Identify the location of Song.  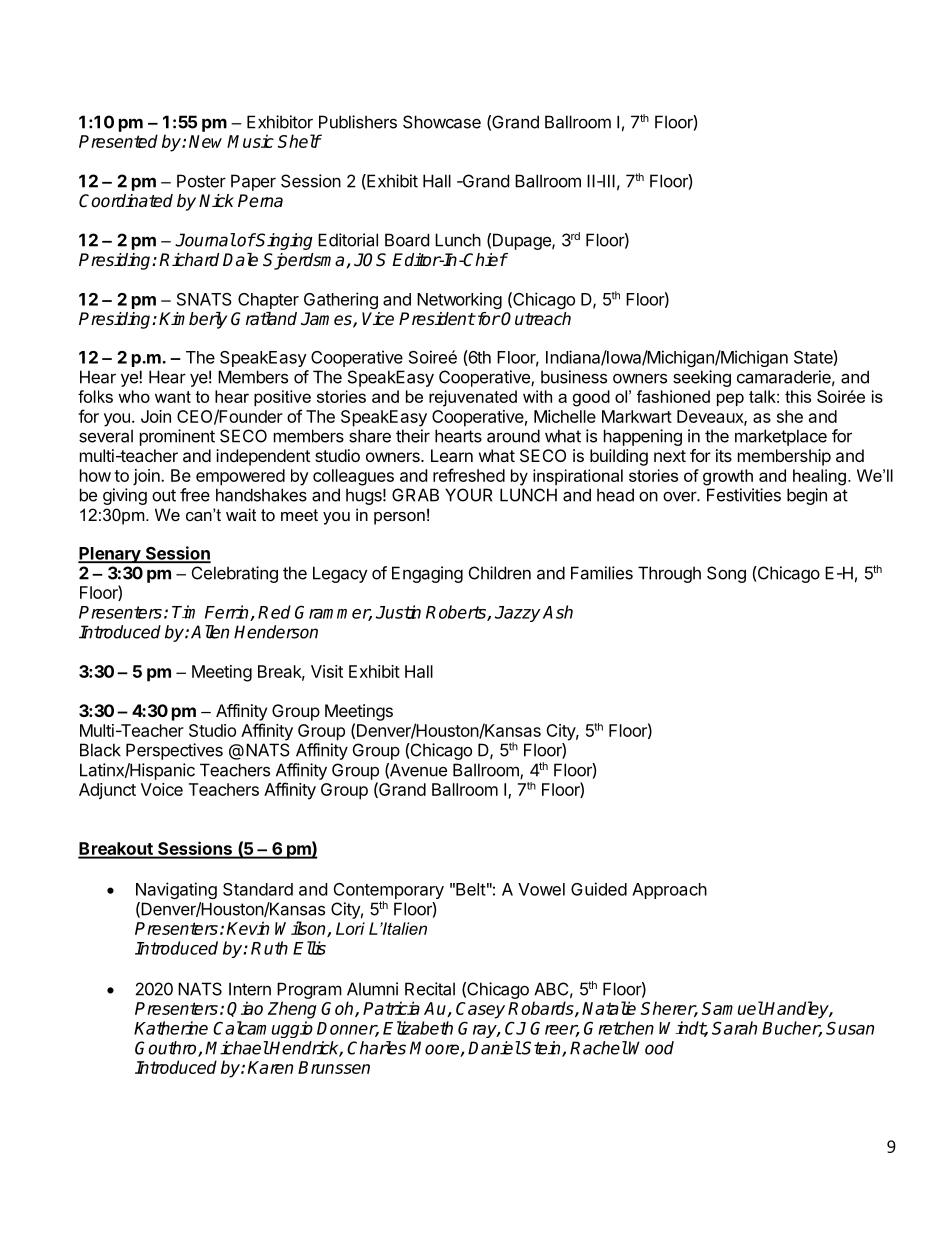
(726, 574).
